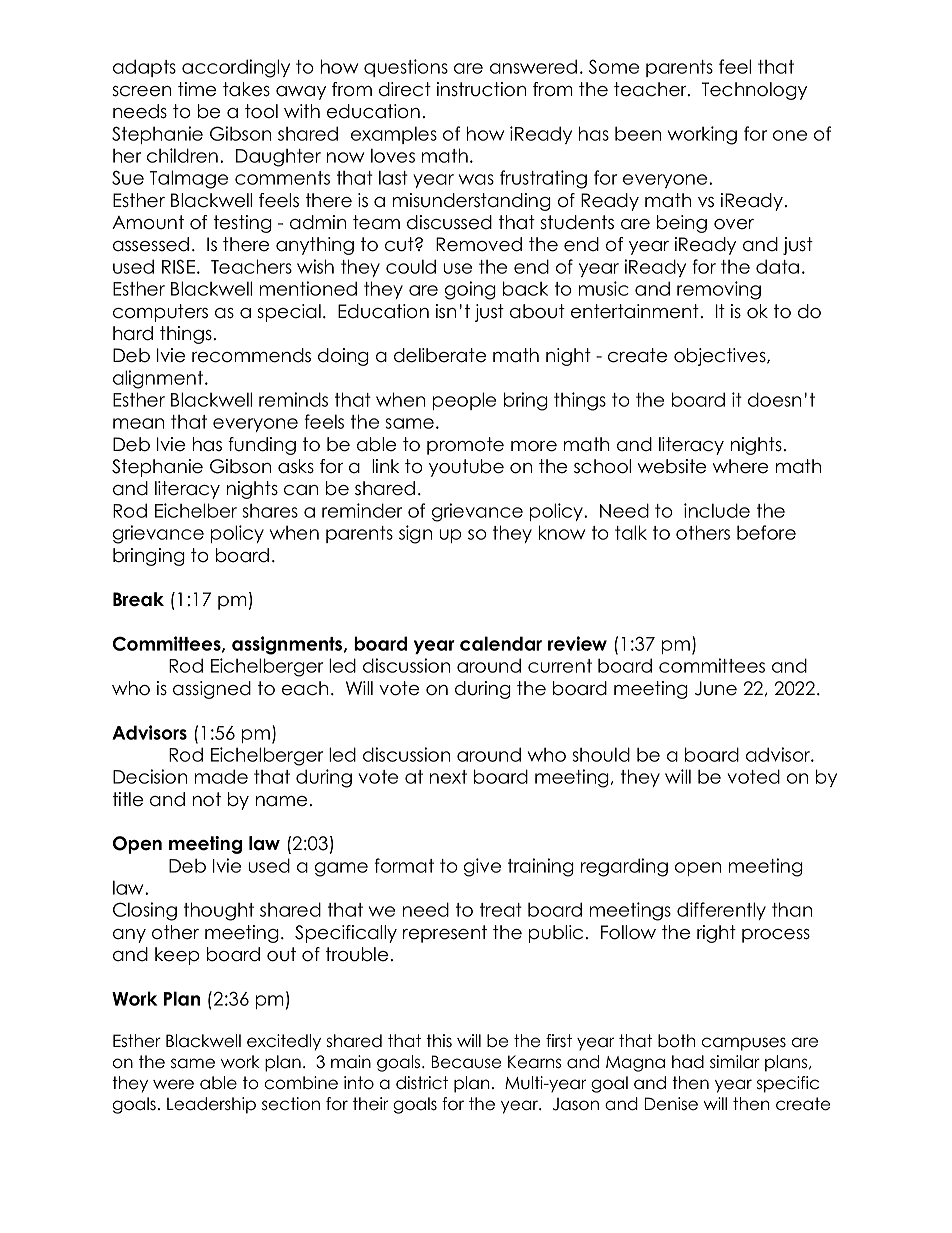 The width and height of the screenshot is (952, 1233). What do you see at coordinates (754, 91) in the screenshot?
I see `Technology` at bounding box center [754, 91].
